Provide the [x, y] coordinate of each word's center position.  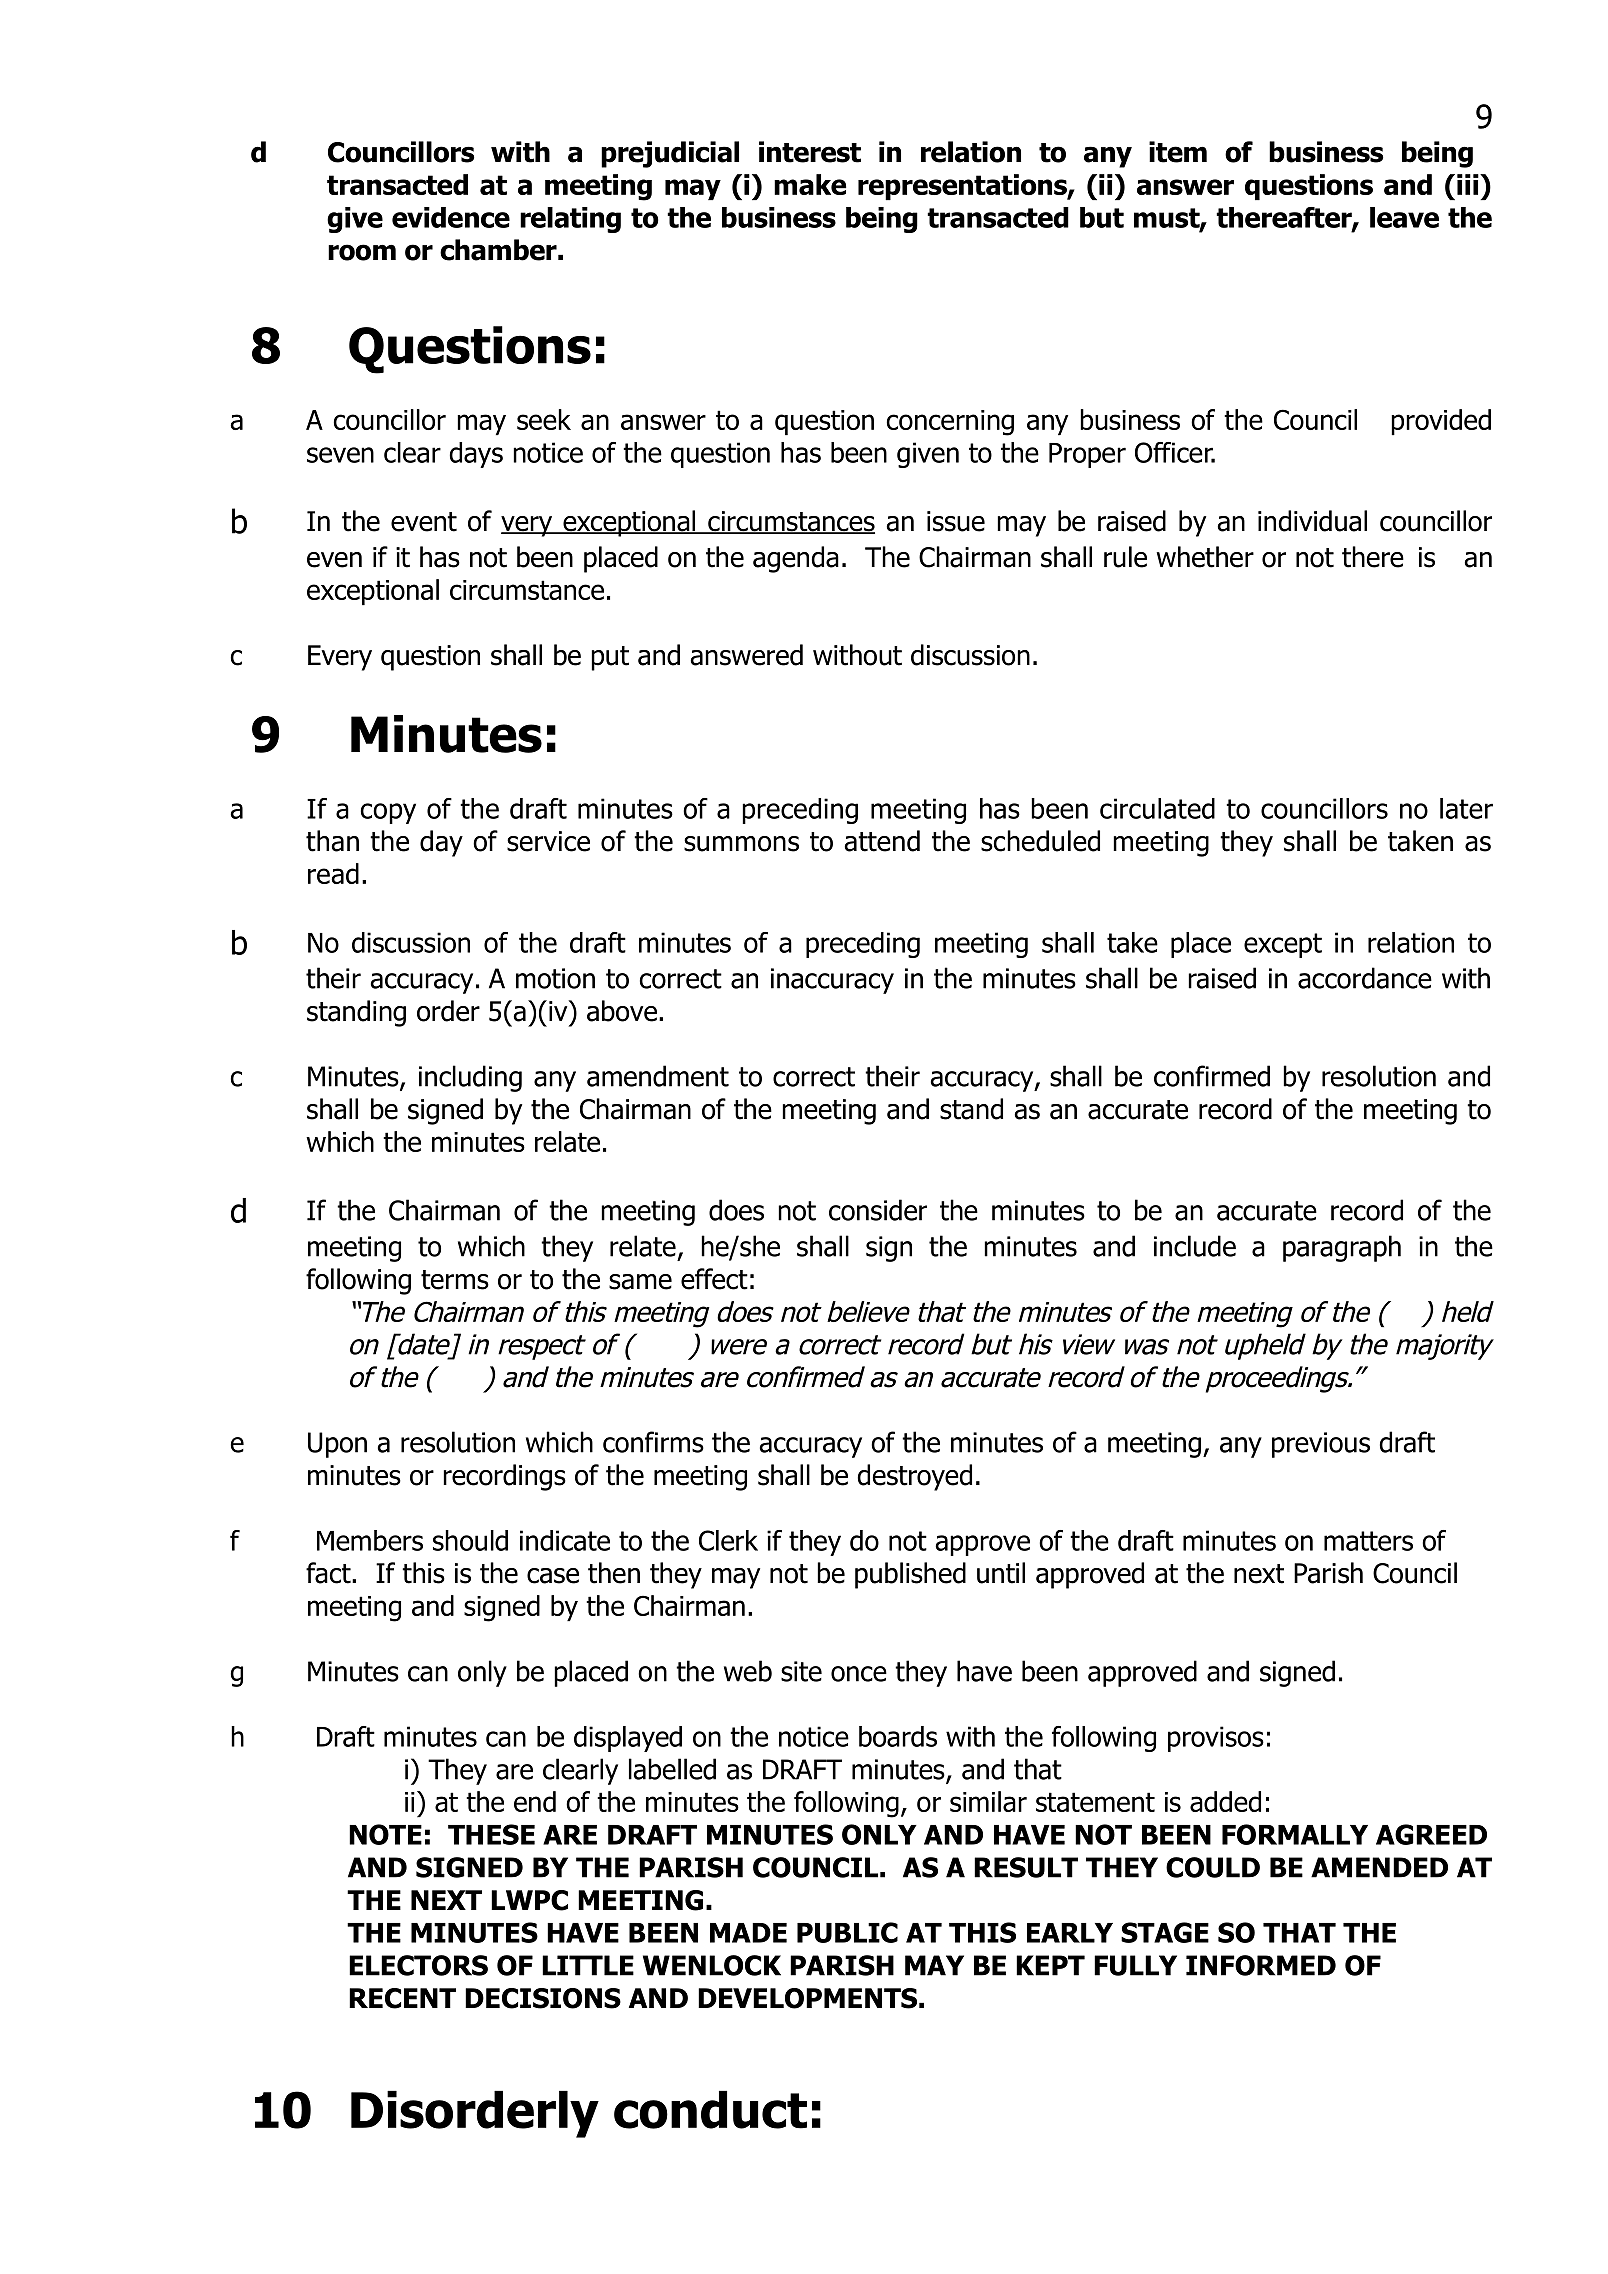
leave [1404, 217]
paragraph [1342, 1248]
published [910, 1575]
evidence [451, 217]
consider [878, 1210]
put [610, 658]
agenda [796, 559]
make [810, 184]
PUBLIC [847, 1932]
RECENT [402, 1998]
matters [1368, 1541]
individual [1312, 521]
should [470, 1540]
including [470, 1078]
